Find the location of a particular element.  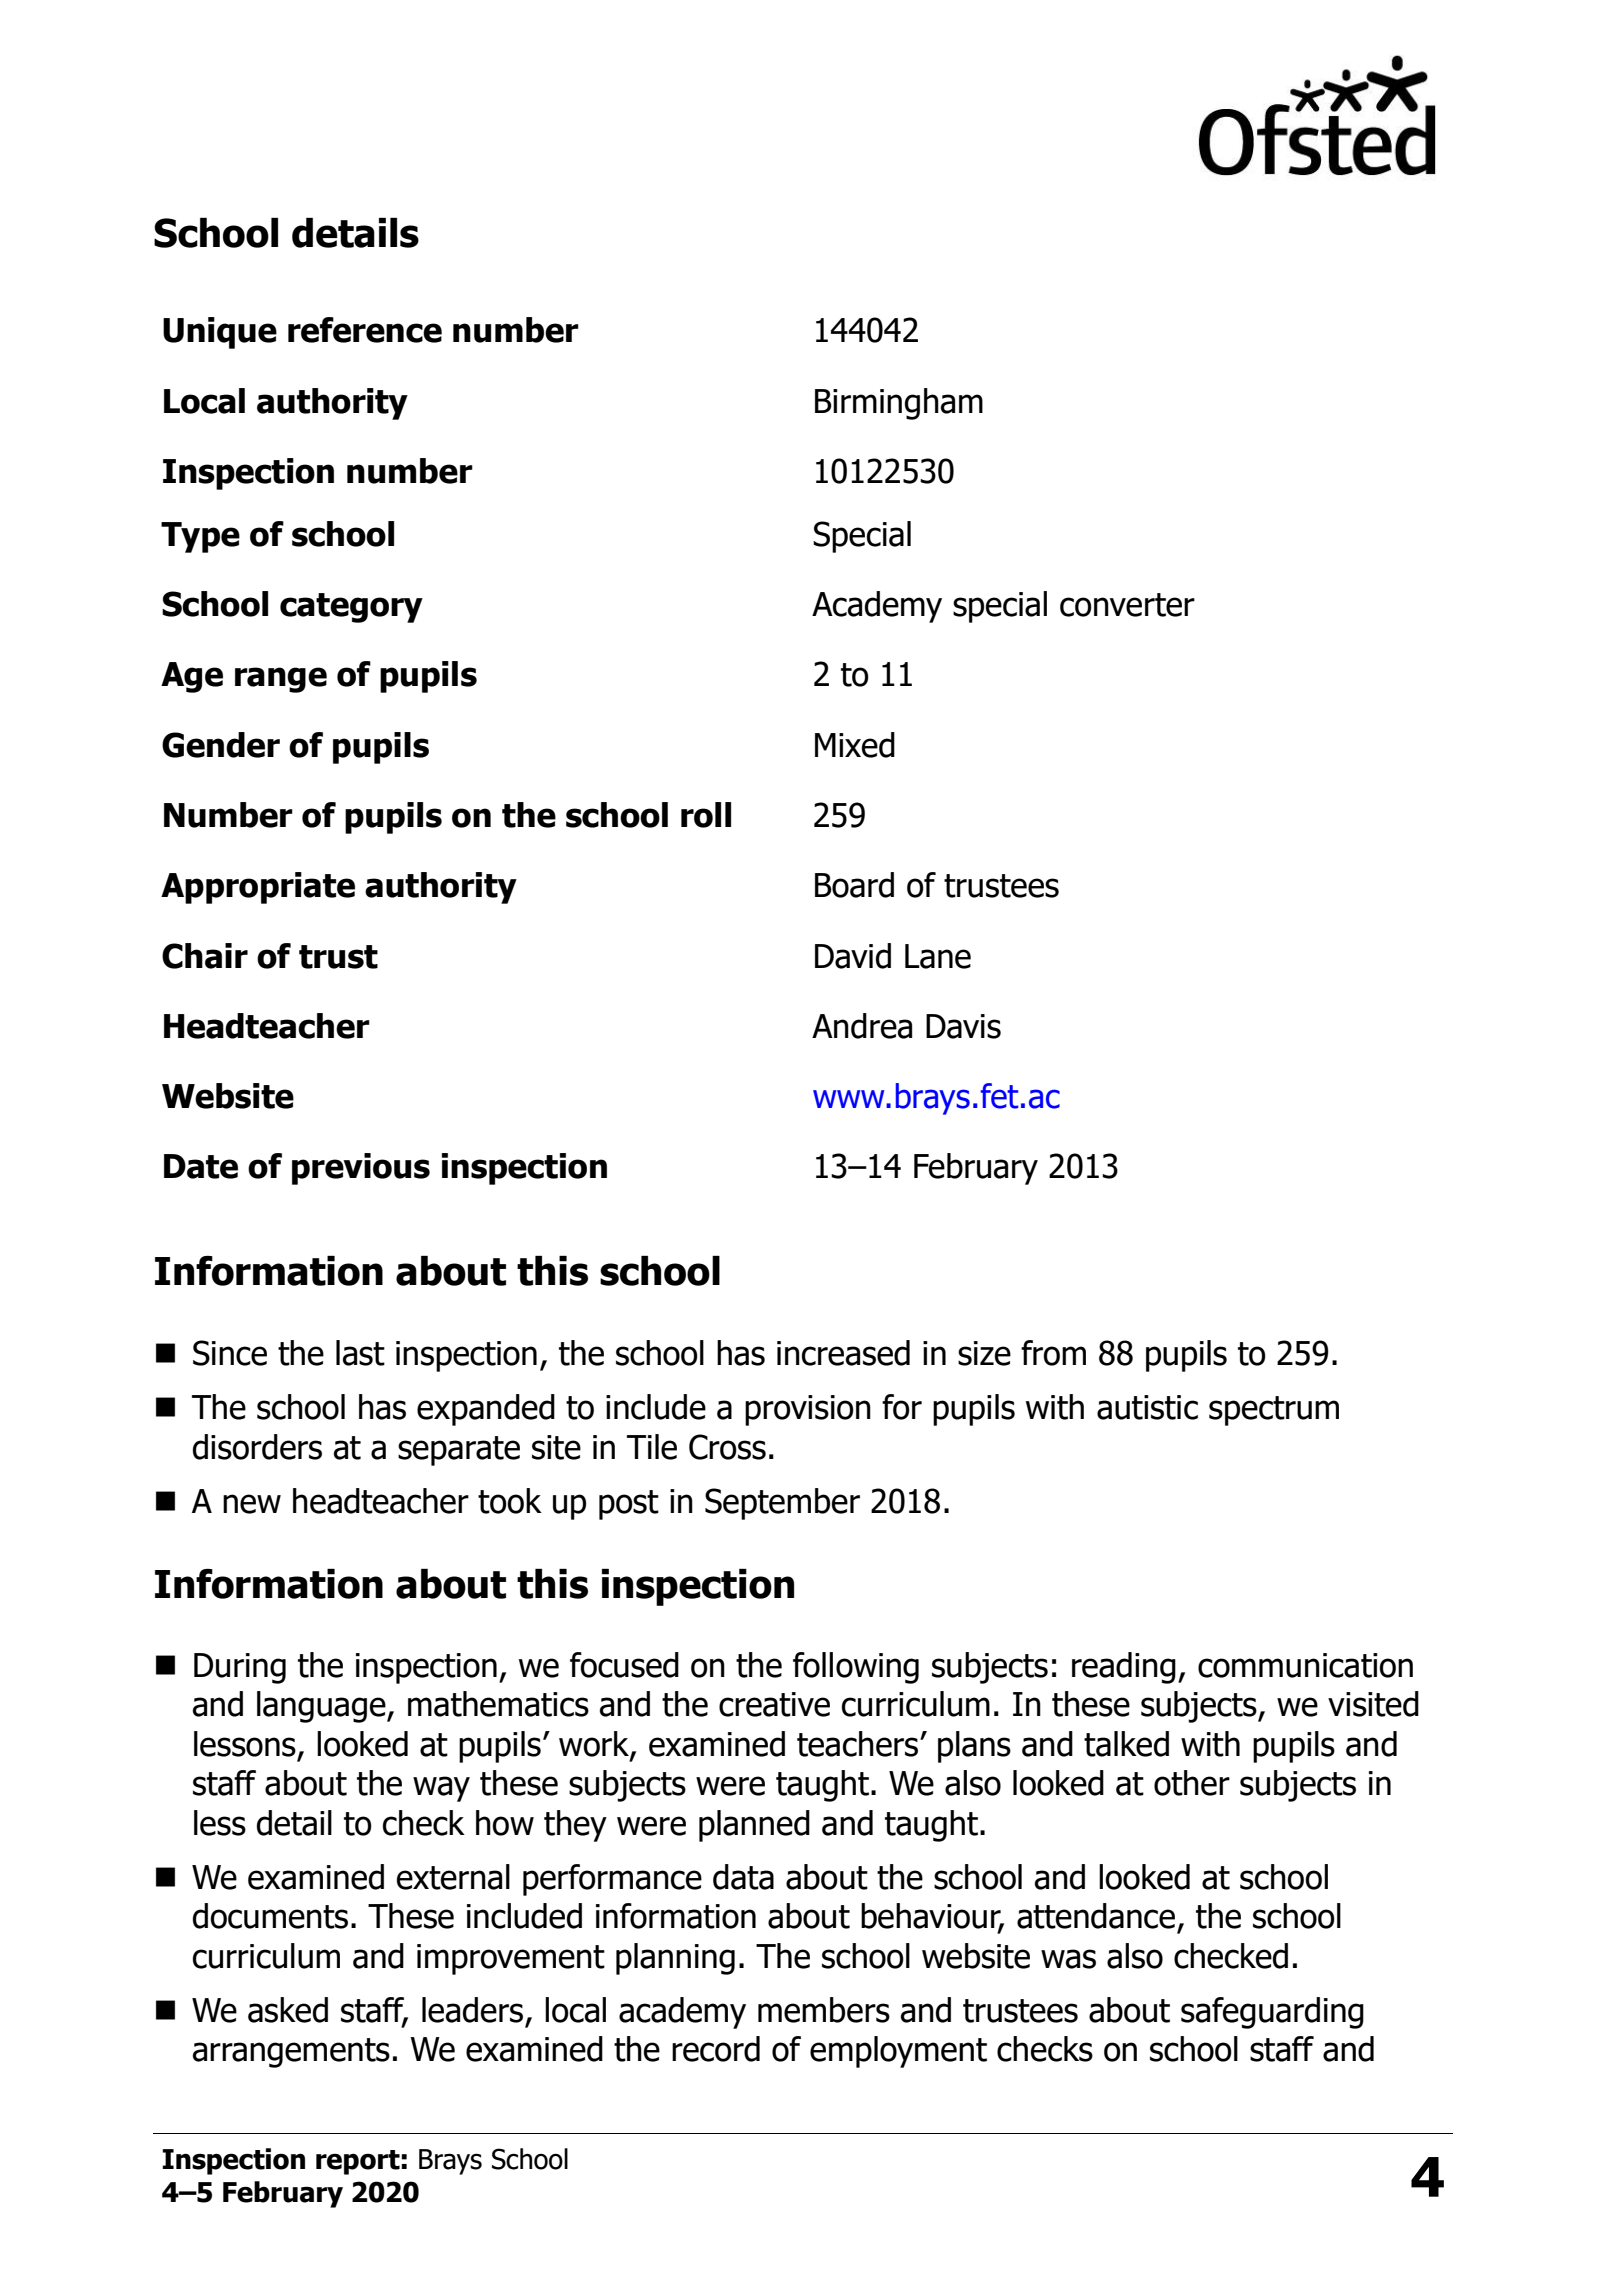

safeguarding is located at coordinates (1272, 2013).
